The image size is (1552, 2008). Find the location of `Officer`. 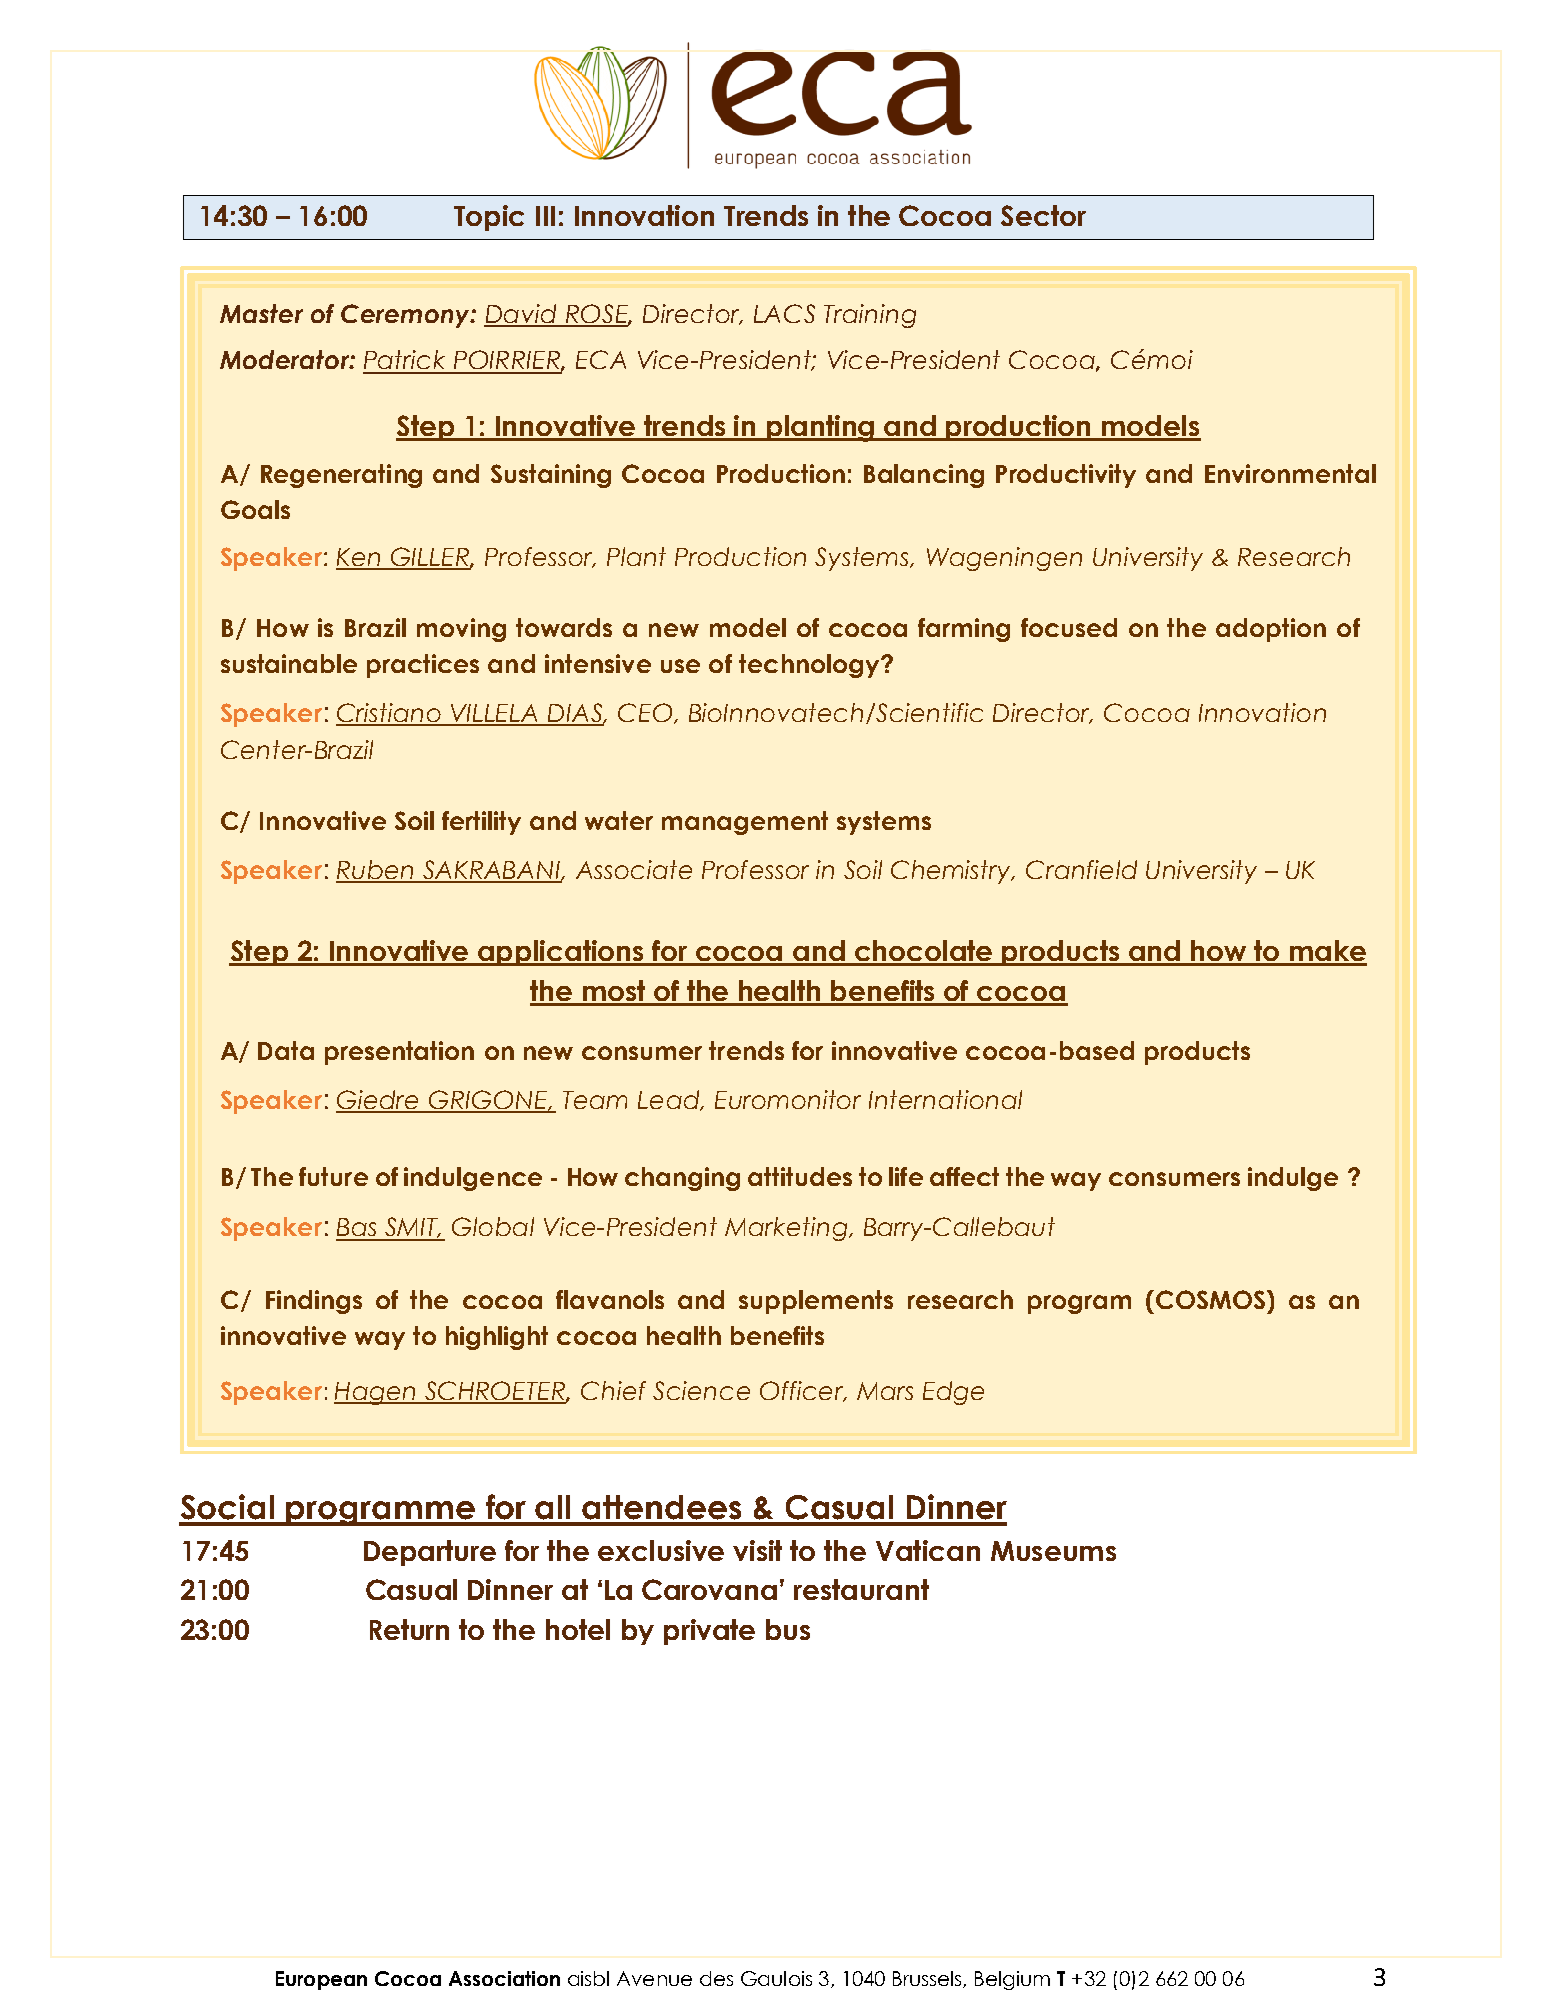

Officer is located at coordinates (803, 1391).
